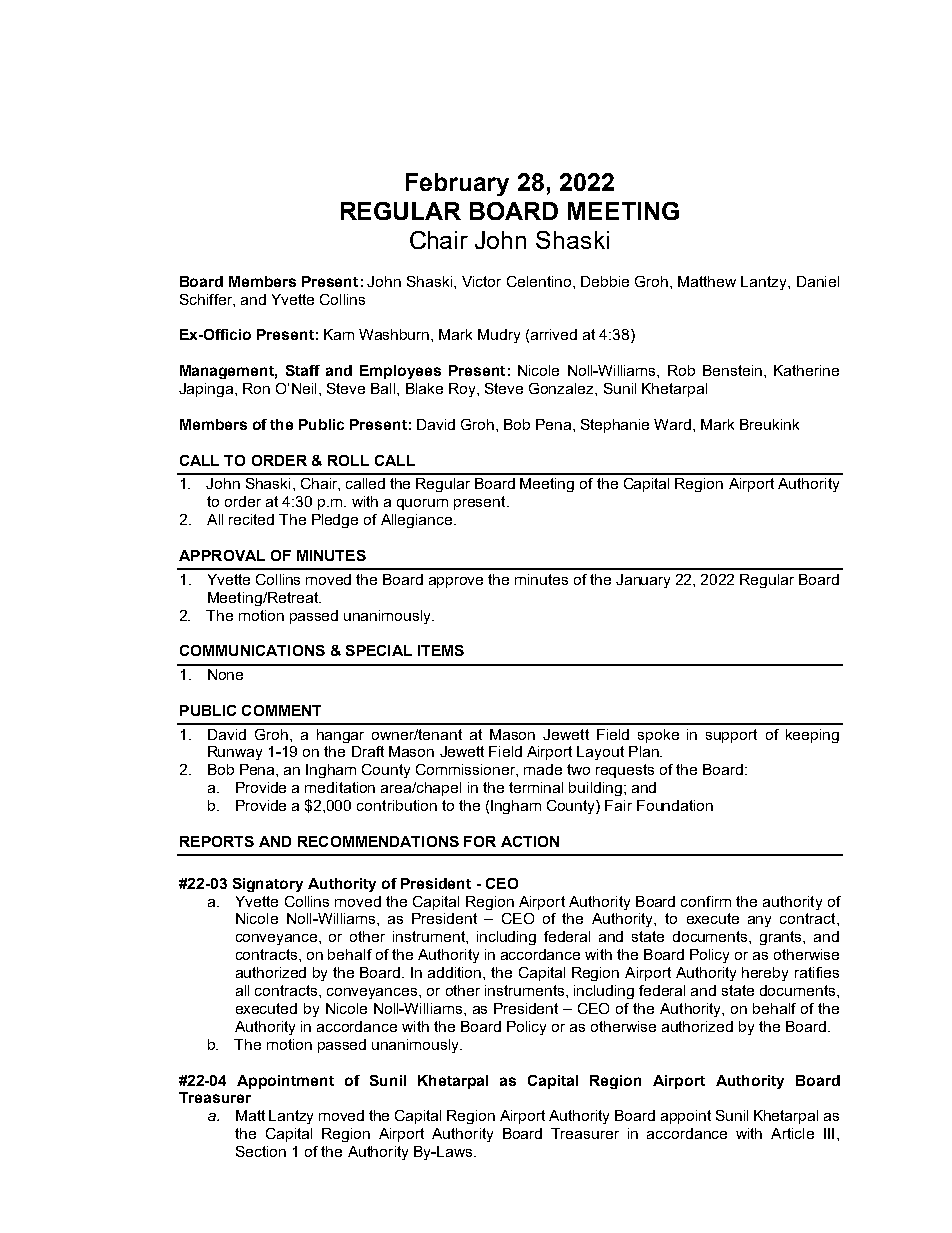 This screenshot has height=1233, width=952. Describe the element at coordinates (422, 504) in the screenshot. I see `quorum` at that location.
